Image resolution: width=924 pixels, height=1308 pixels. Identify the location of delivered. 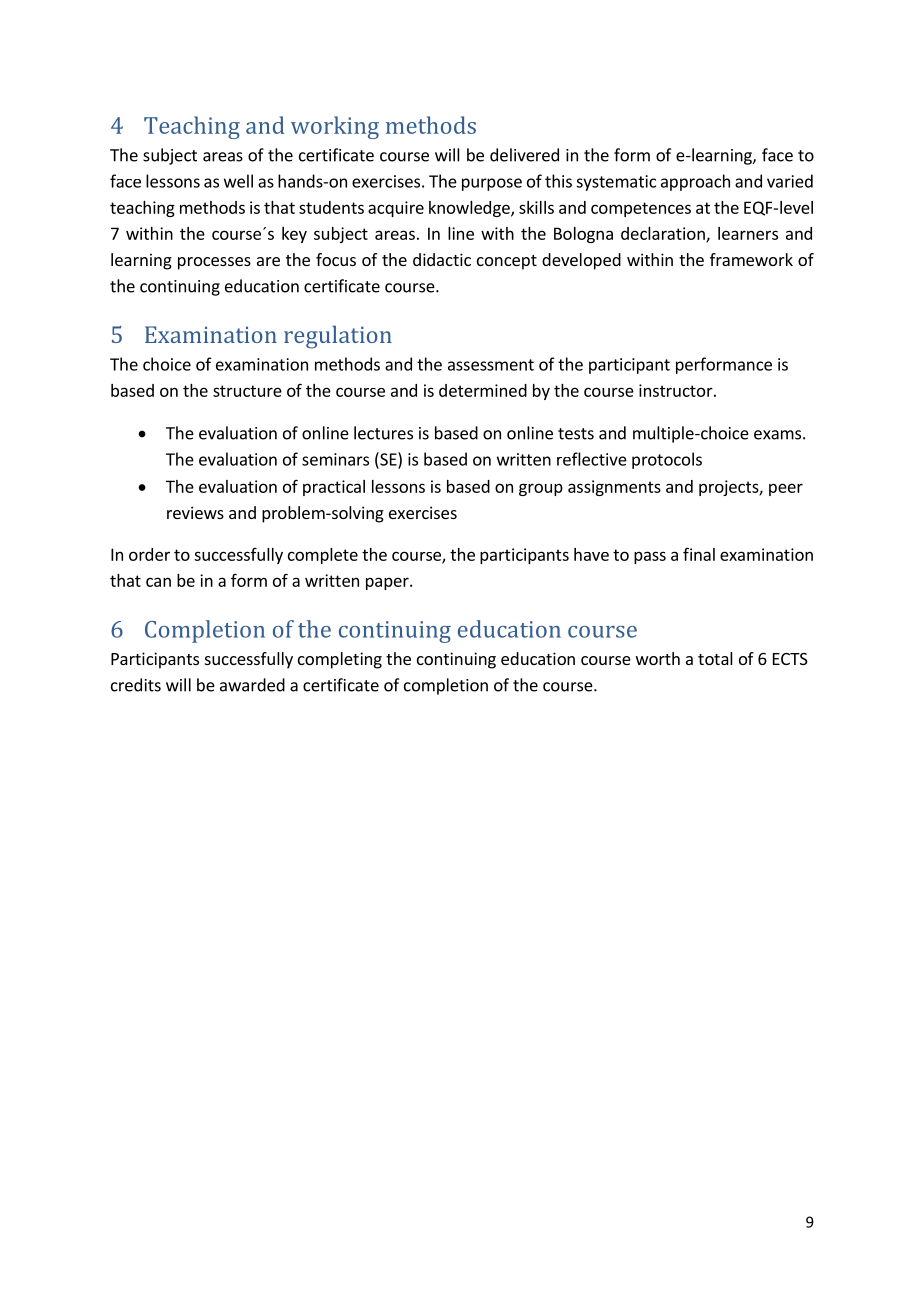
(524, 155).
